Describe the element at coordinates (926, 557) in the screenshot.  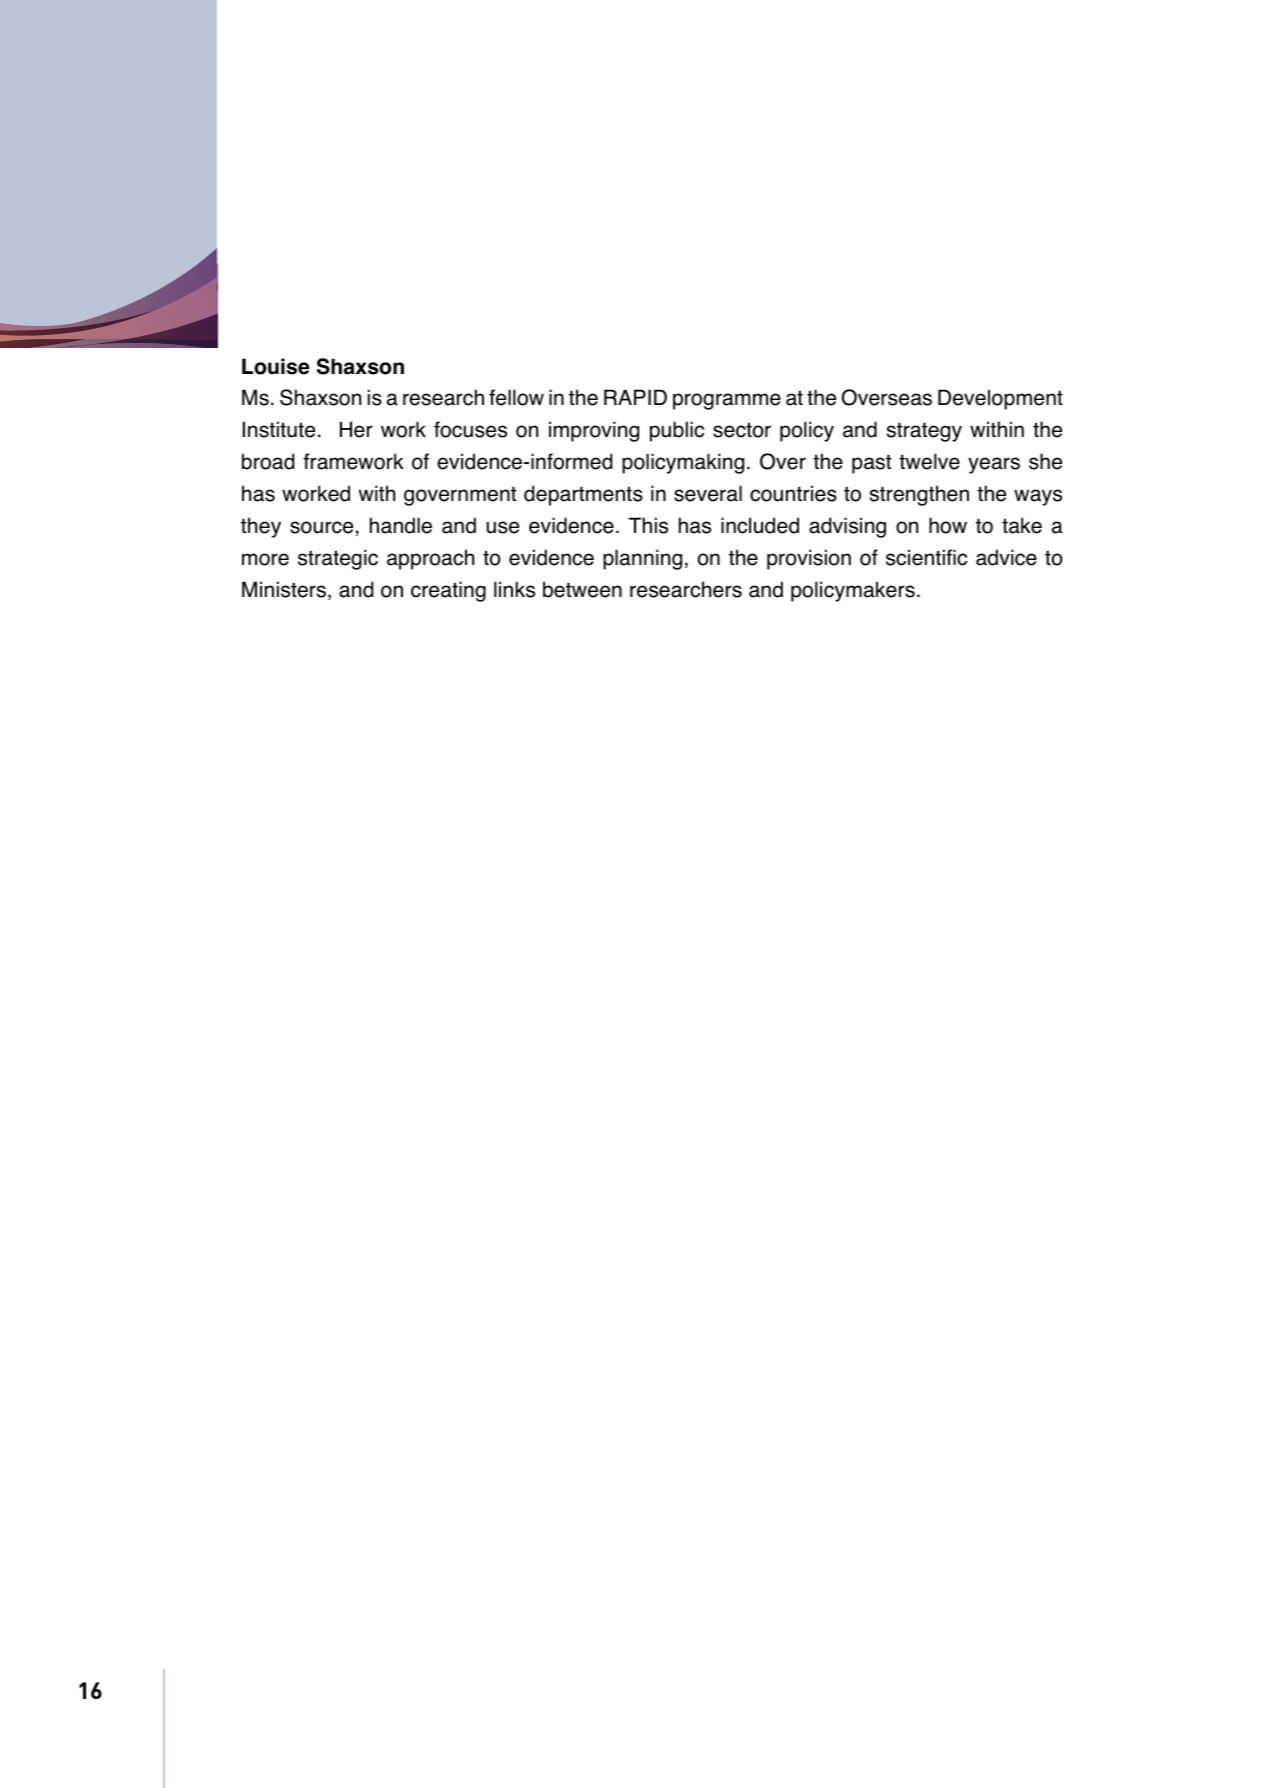
I see `scientific` at that location.
